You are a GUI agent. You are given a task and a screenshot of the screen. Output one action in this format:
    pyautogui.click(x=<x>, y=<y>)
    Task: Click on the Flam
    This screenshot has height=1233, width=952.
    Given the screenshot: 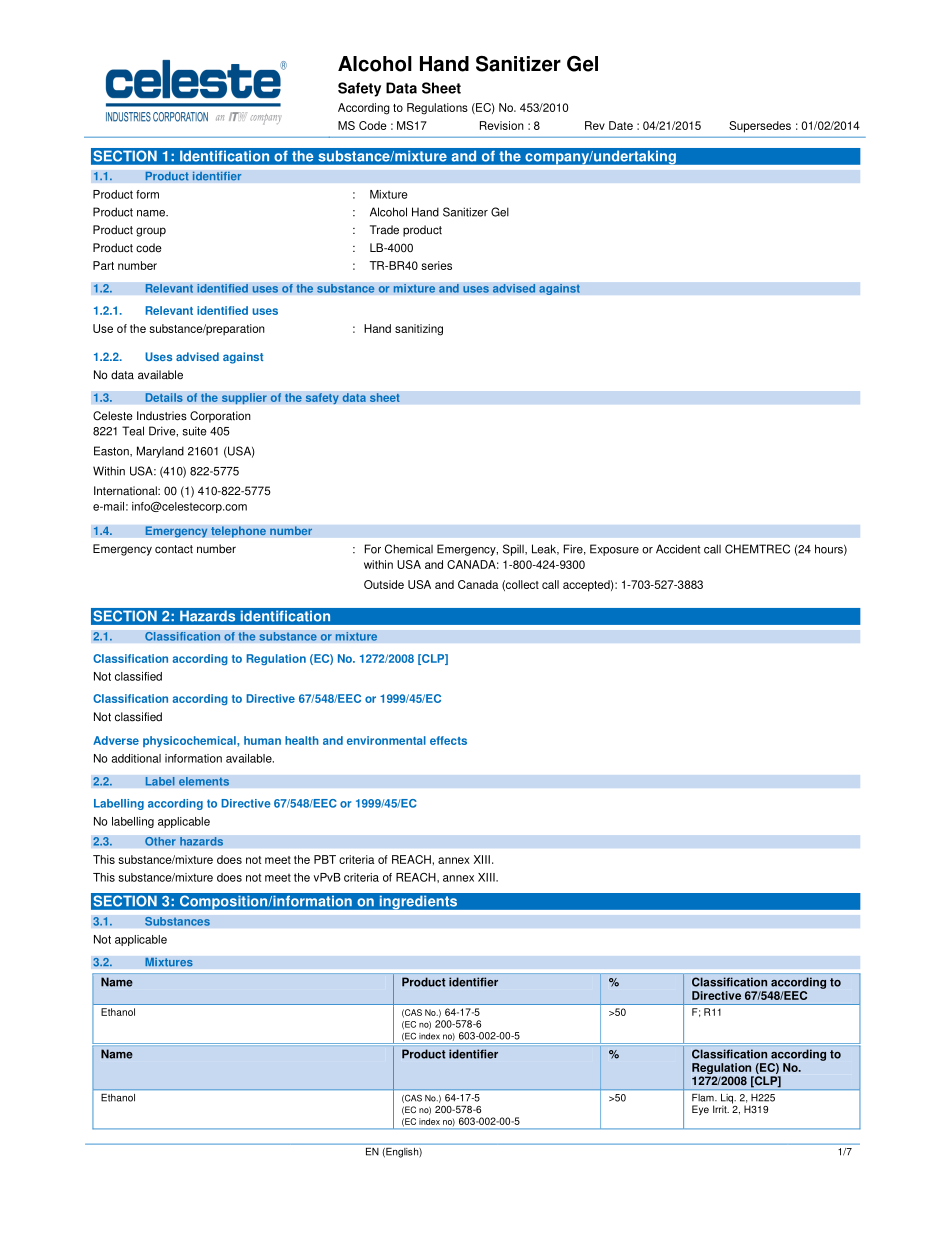 What is the action you would take?
    pyautogui.click(x=704, y=1098)
